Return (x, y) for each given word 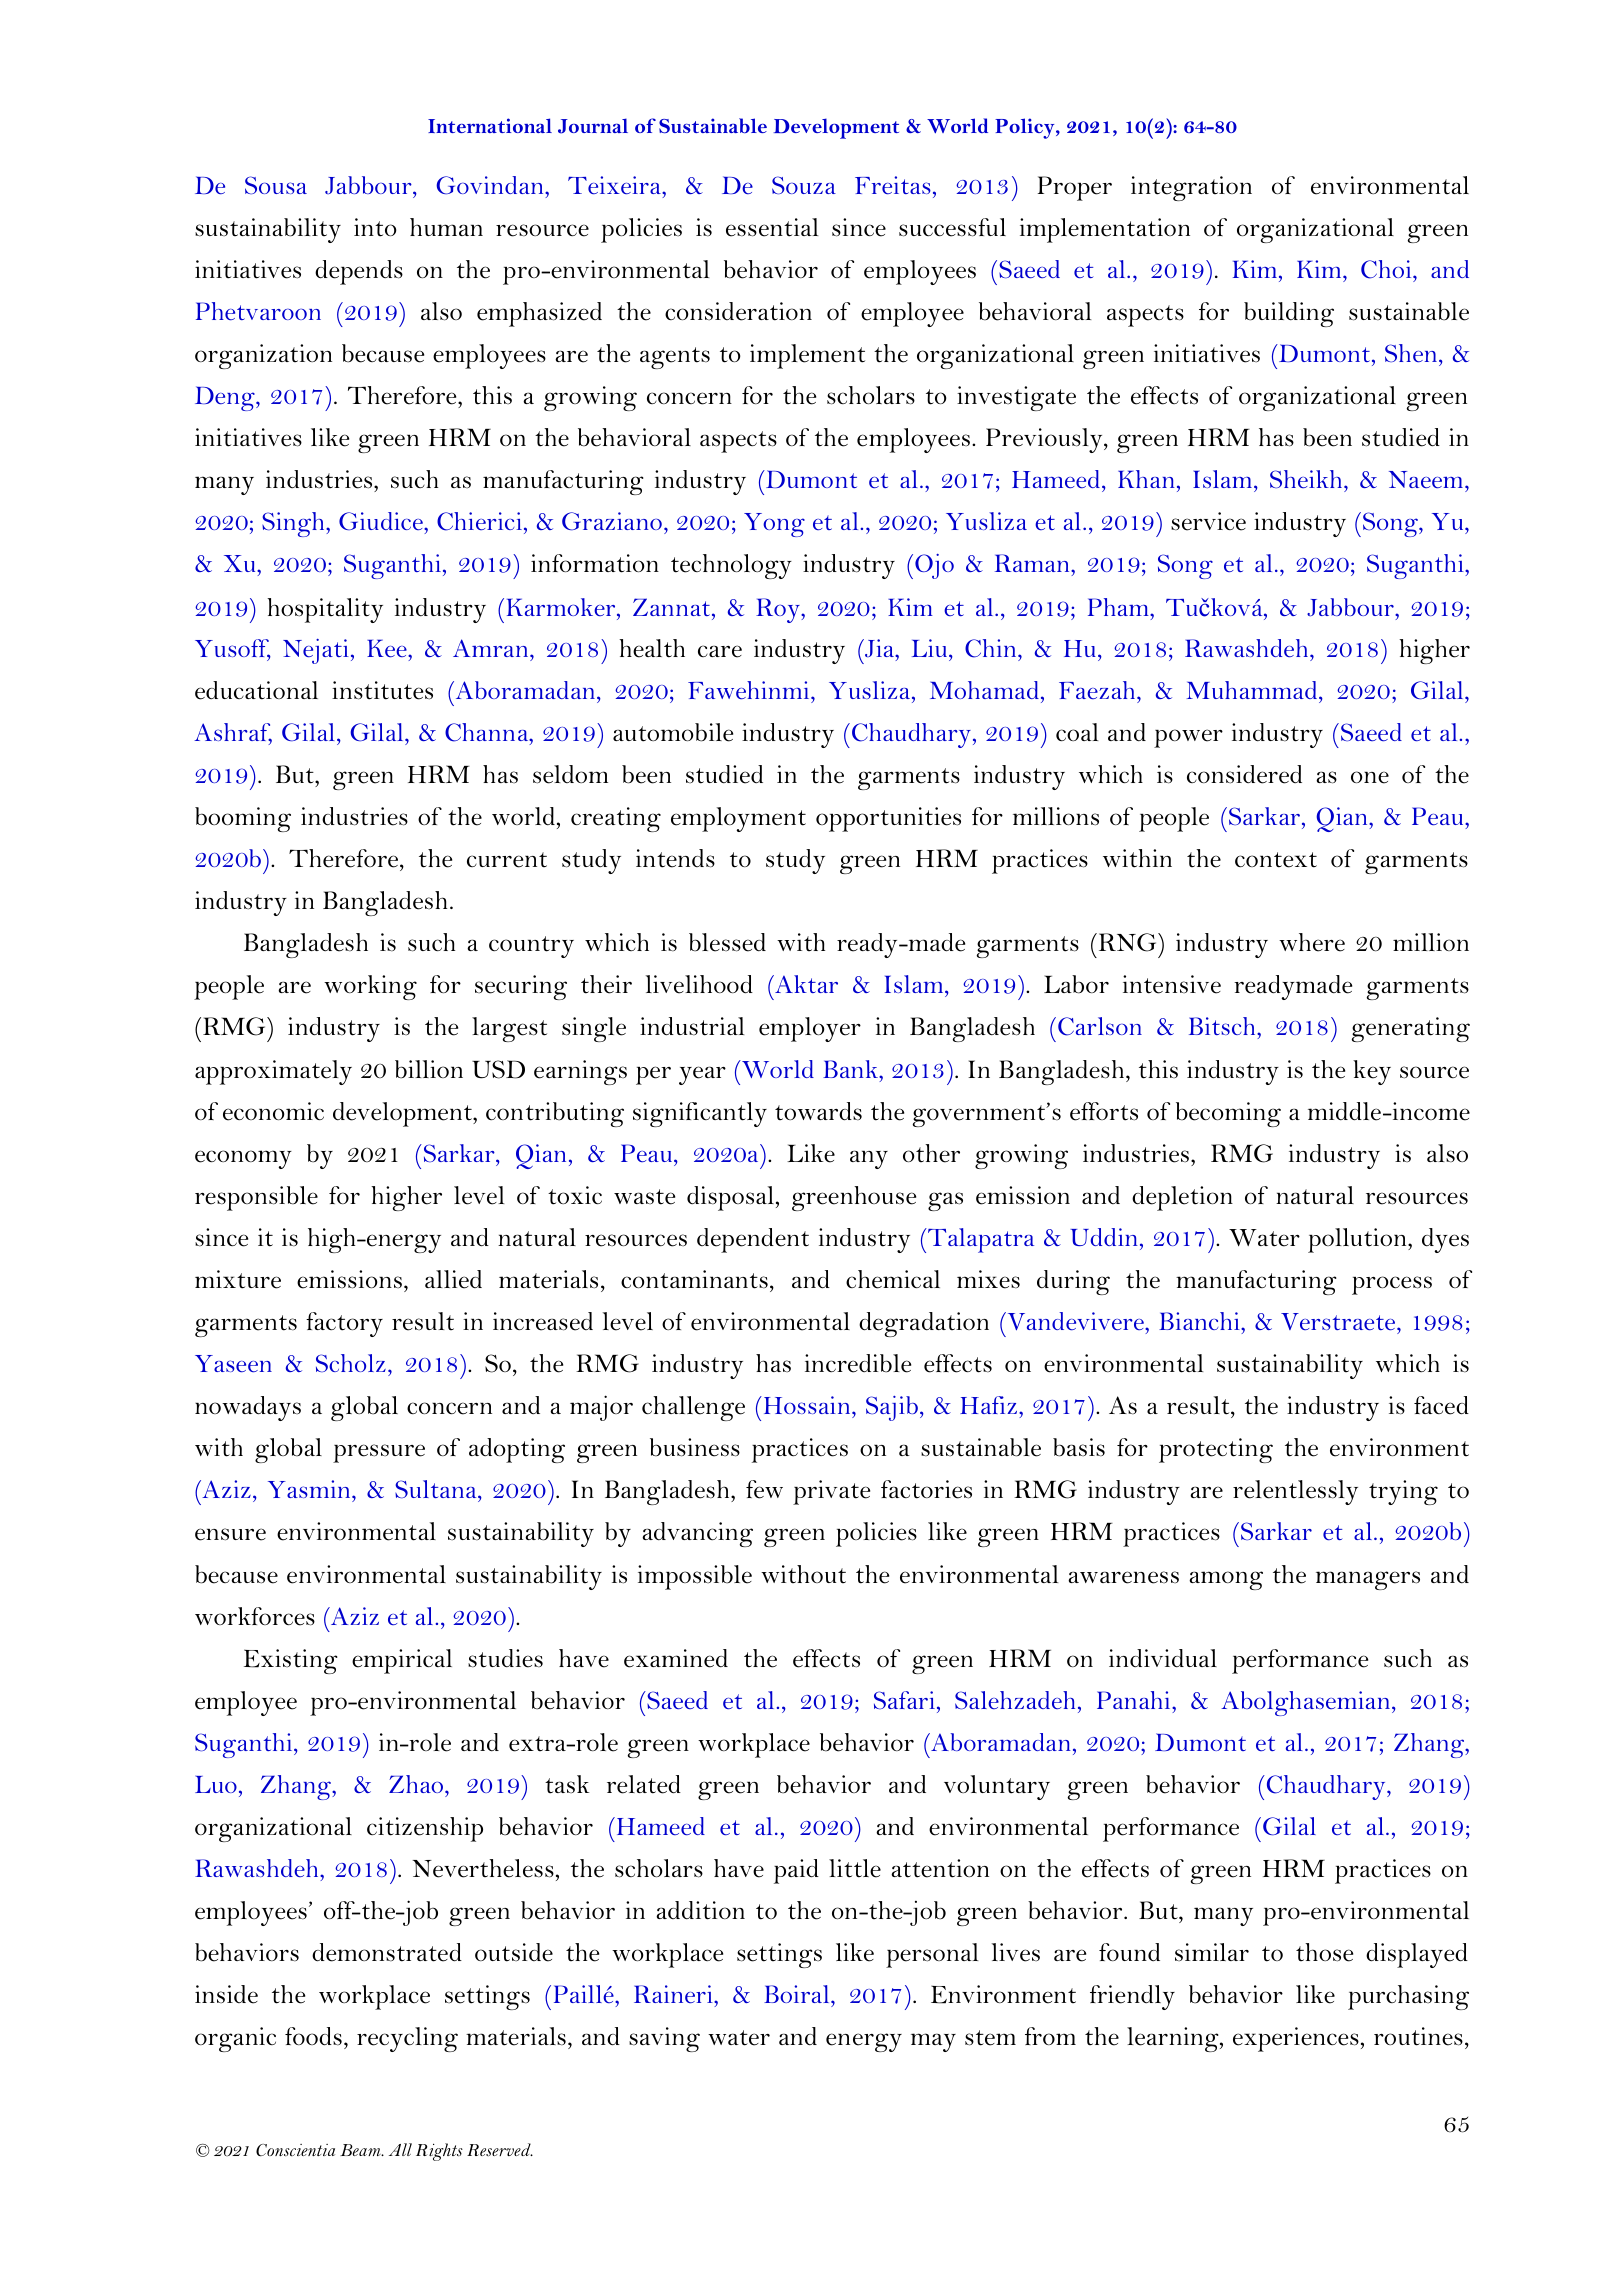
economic (273, 1111)
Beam (361, 2150)
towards (818, 1111)
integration (1191, 188)
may (933, 2042)
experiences (1296, 2039)
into (375, 227)
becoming (1228, 1114)
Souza (804, 185)
